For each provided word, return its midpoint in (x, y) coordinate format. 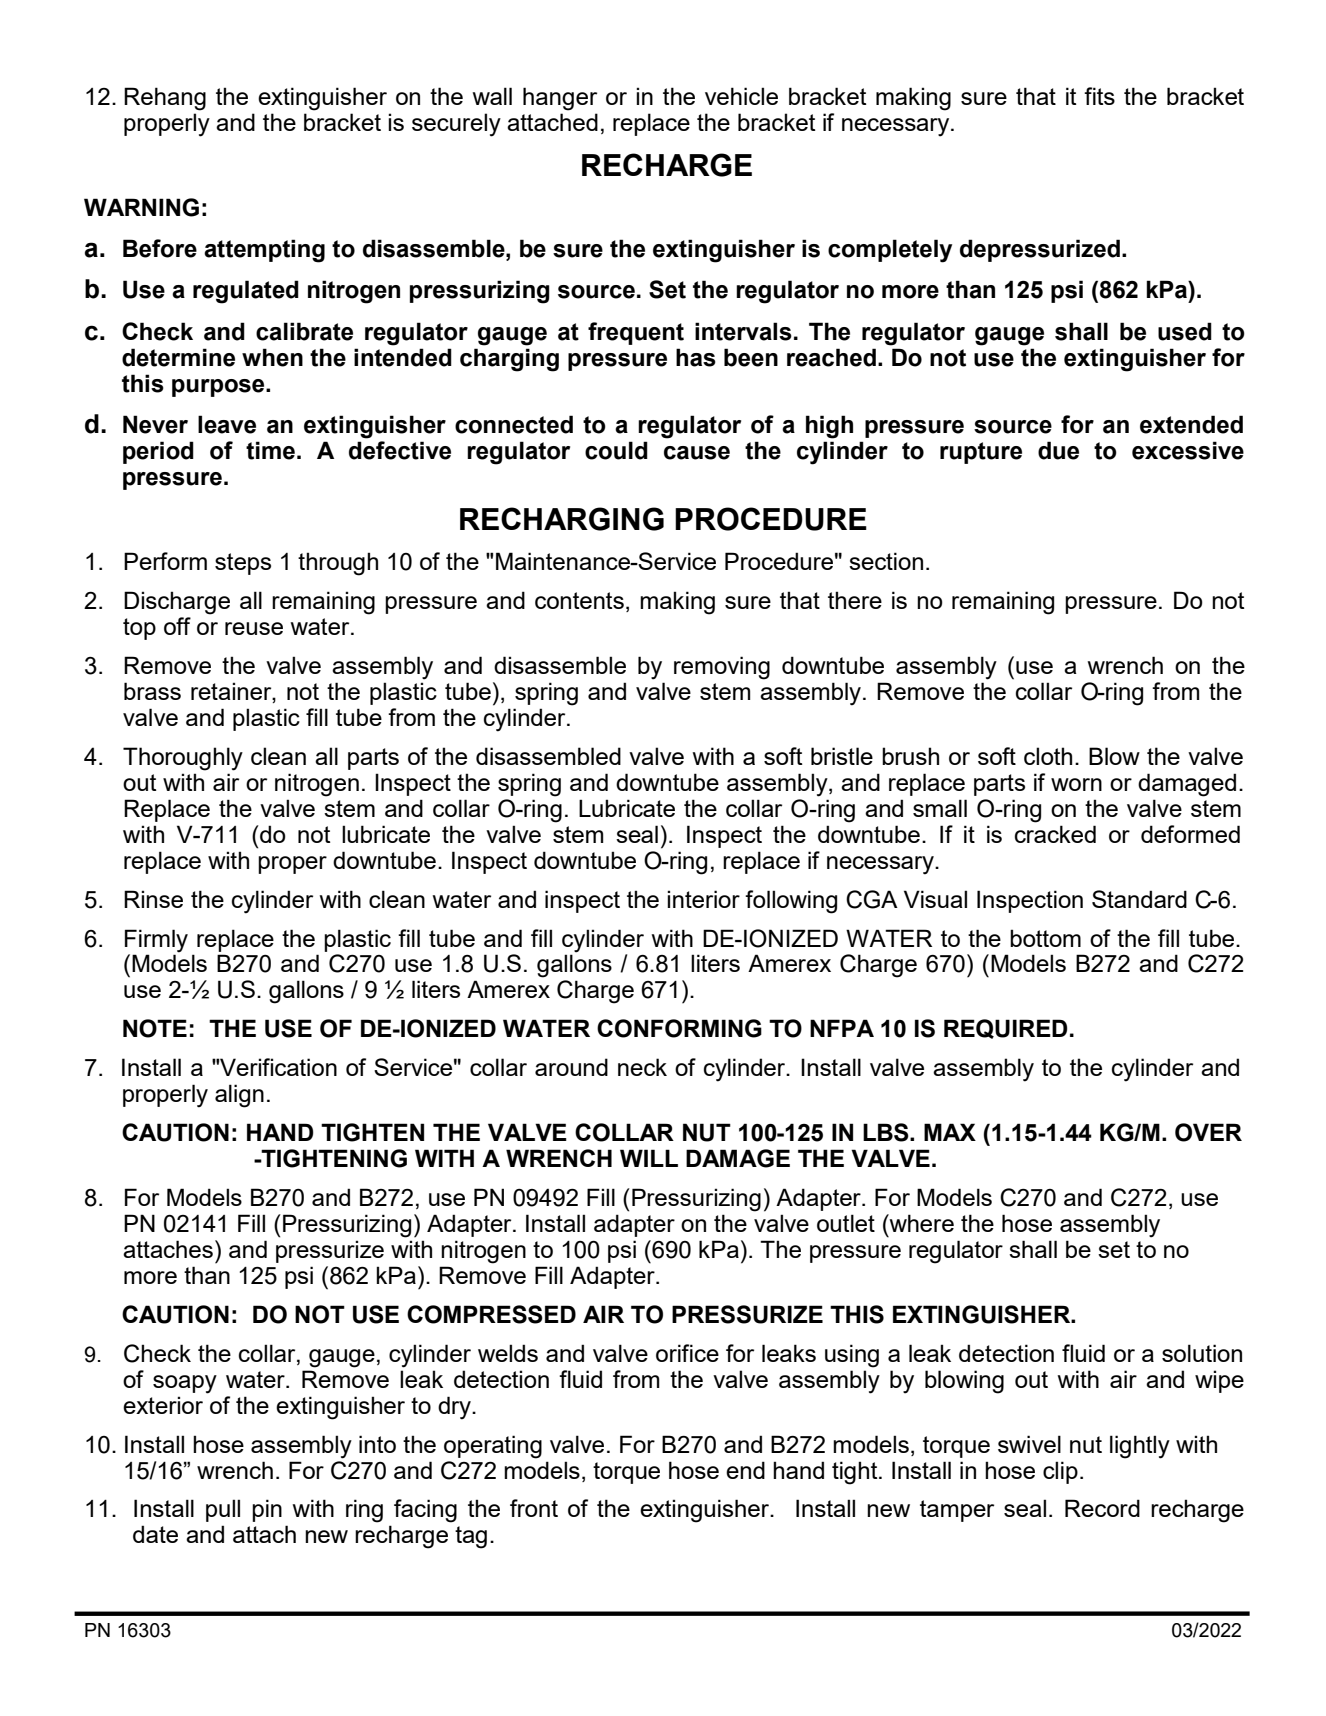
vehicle (741, 96)
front (534, 1508)
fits (1099, 96)
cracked (1055, 834)
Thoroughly (183, 759)
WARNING (141, 207)
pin (267, 1510)
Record (1102, 1508)
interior (703, 899)
